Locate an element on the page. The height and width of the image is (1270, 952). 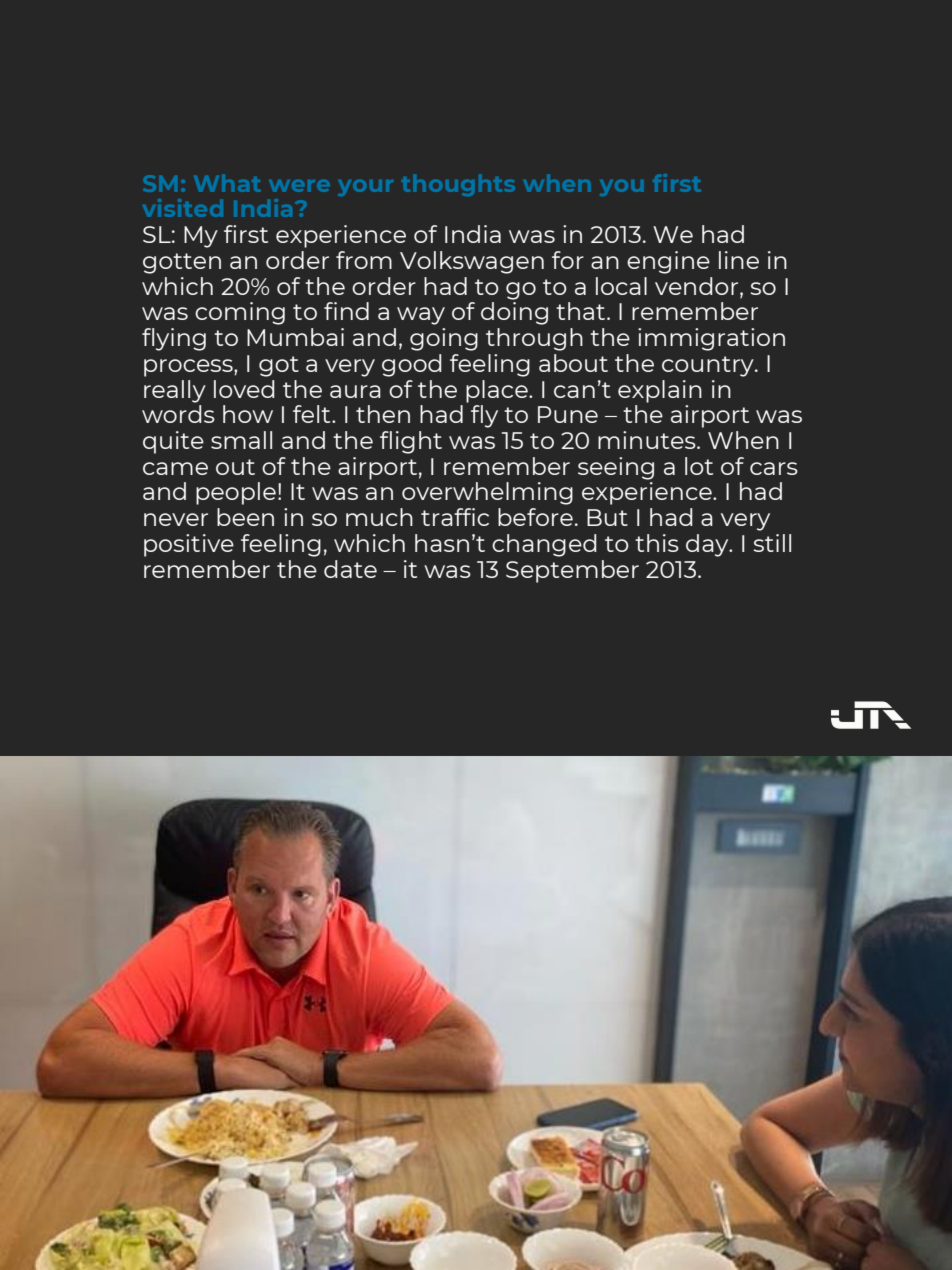
vendor is located at coordinates (698, 287).
